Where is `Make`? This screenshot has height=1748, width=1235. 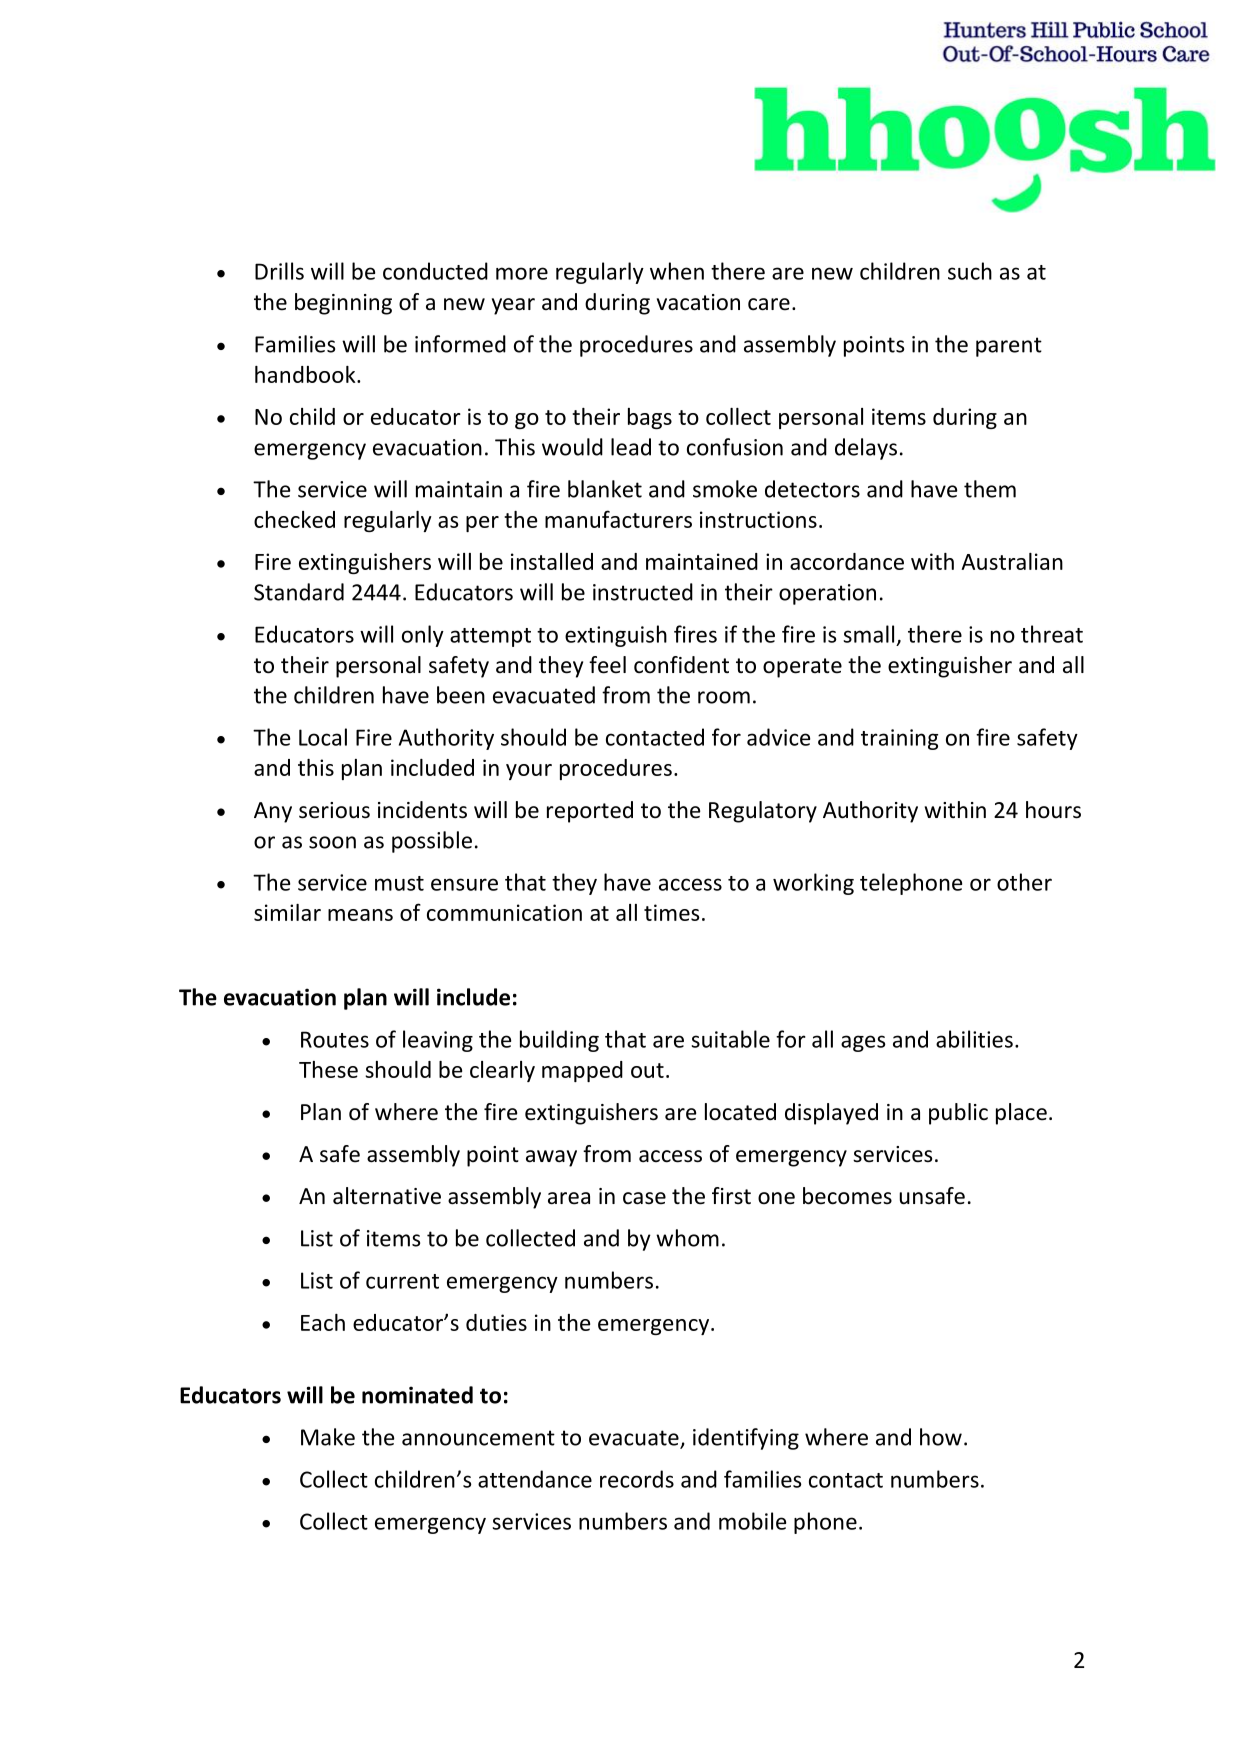
Make is located at coordinates (328, 1437).
